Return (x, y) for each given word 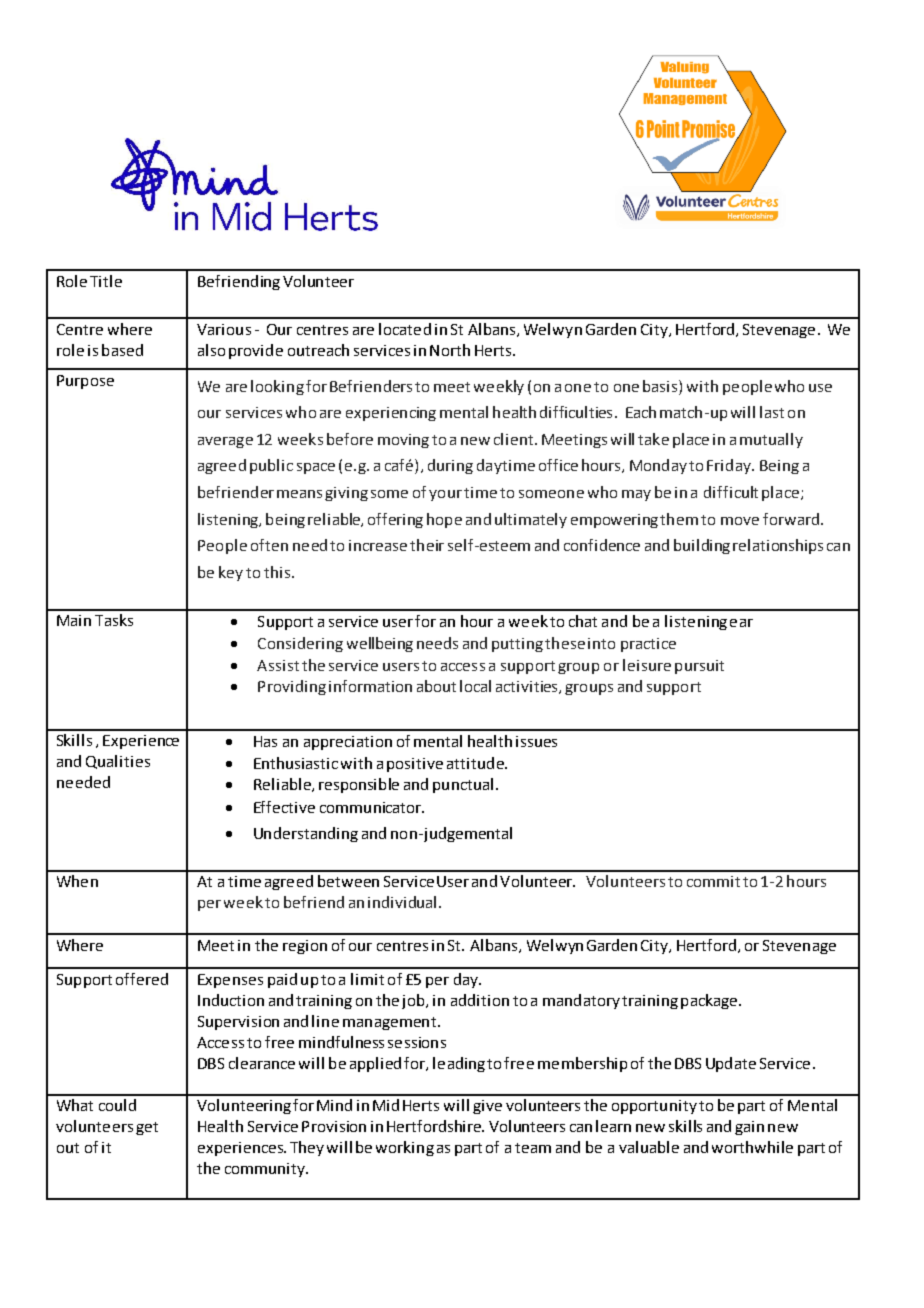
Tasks (114, 620)
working (405, 1148)
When (77, 881)
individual (402, 902)
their (427, 545)
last (772, 412)
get (147, 1128)
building (702, 546)
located (405, 329)
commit (713, 881)
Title (106, 281)
